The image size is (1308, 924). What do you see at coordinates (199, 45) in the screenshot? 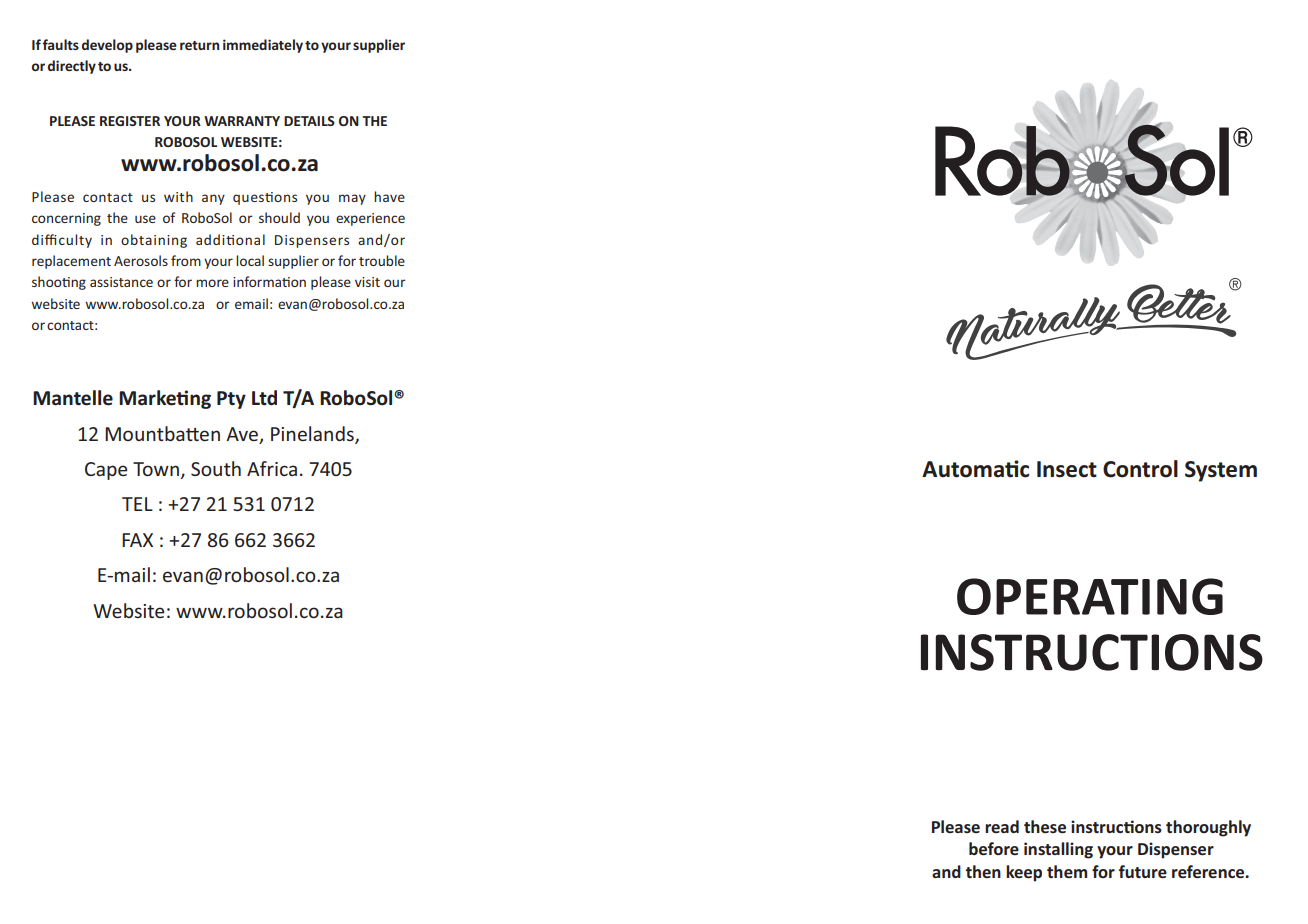
I see `return` at bounding box center [199, 45].
